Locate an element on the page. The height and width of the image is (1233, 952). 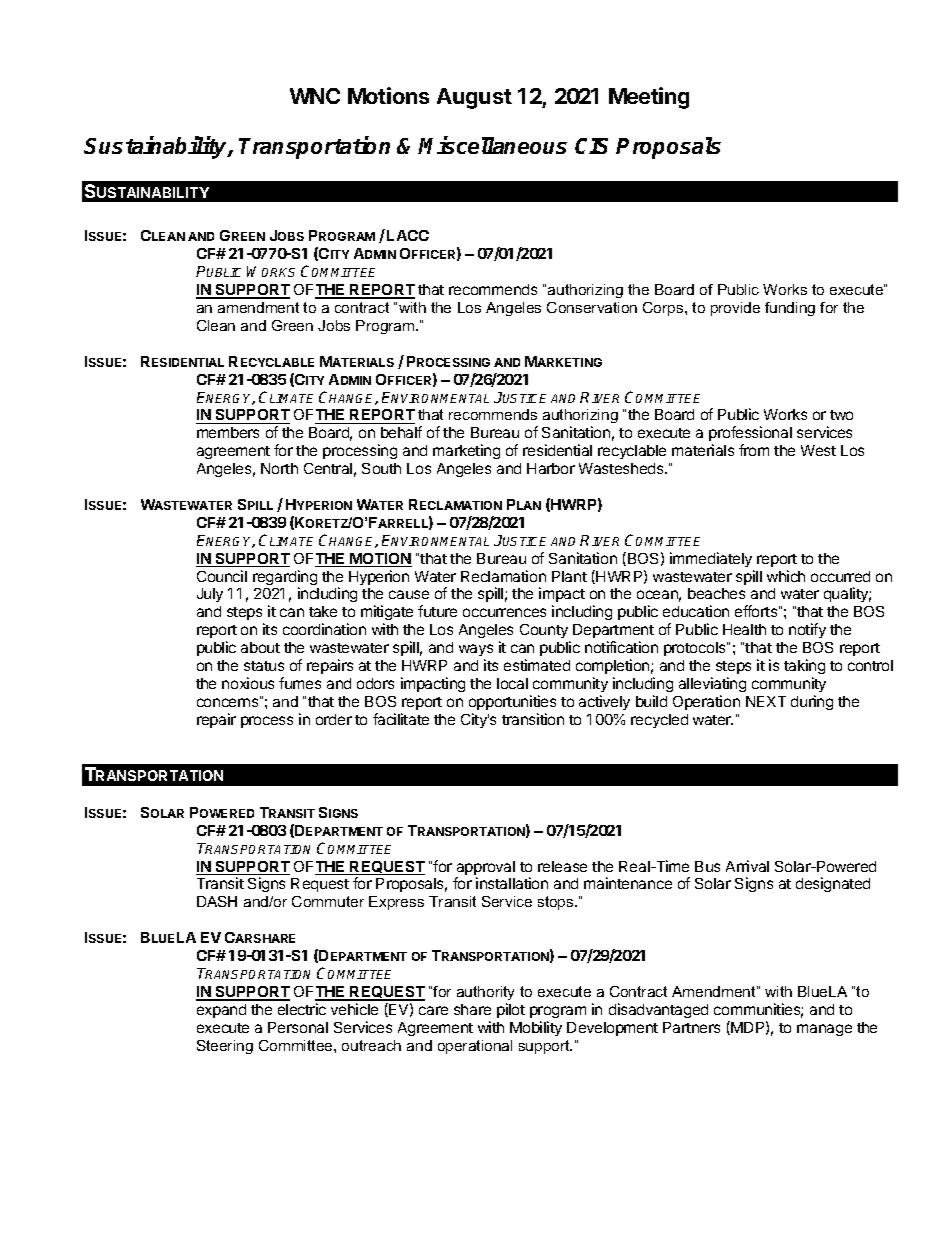
release is located at coordinates (562, 866).
